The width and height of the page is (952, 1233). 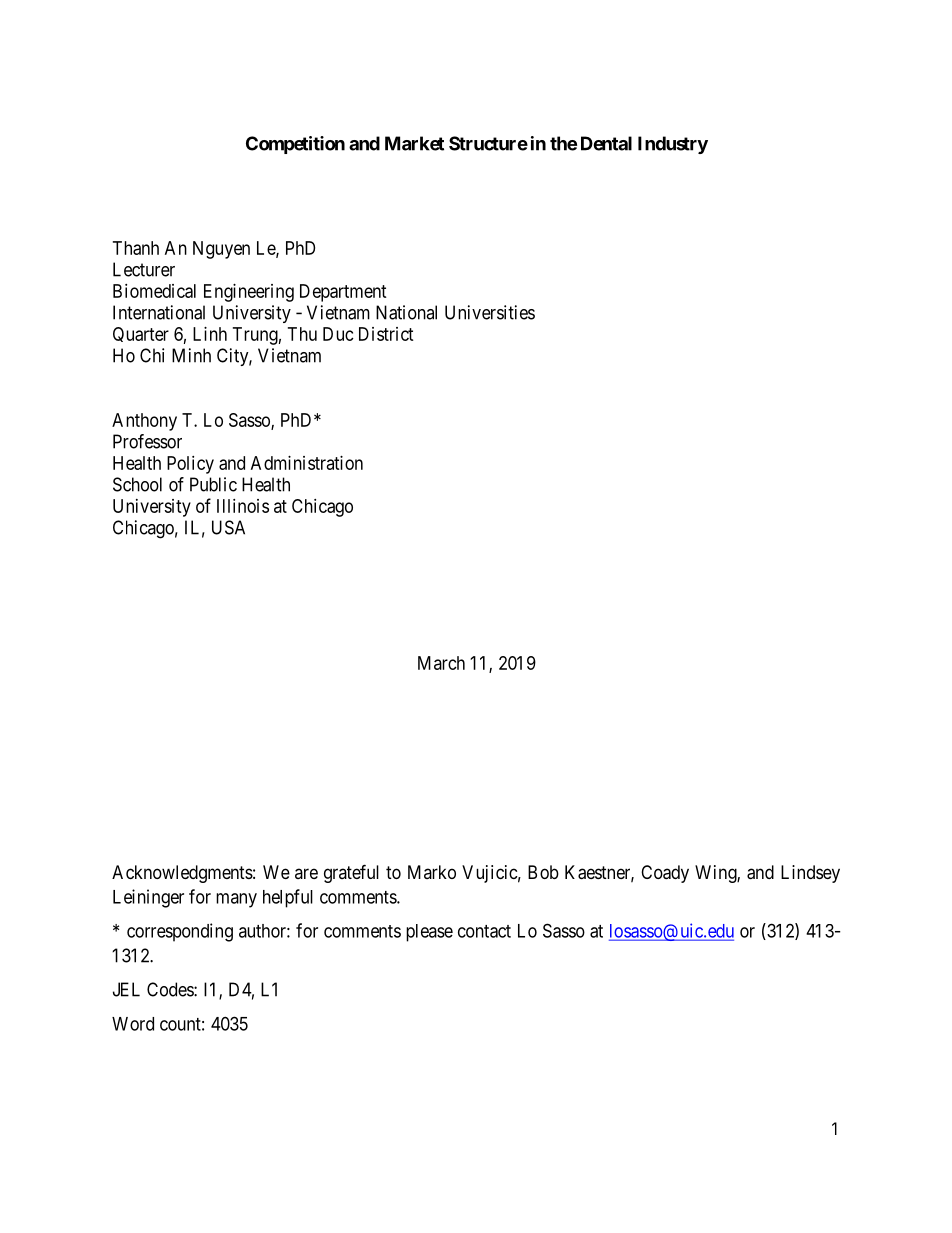 What do you see at coordinates (810, 874) in the page?
I see `Lindsey` at bounding box center [810, 874].
